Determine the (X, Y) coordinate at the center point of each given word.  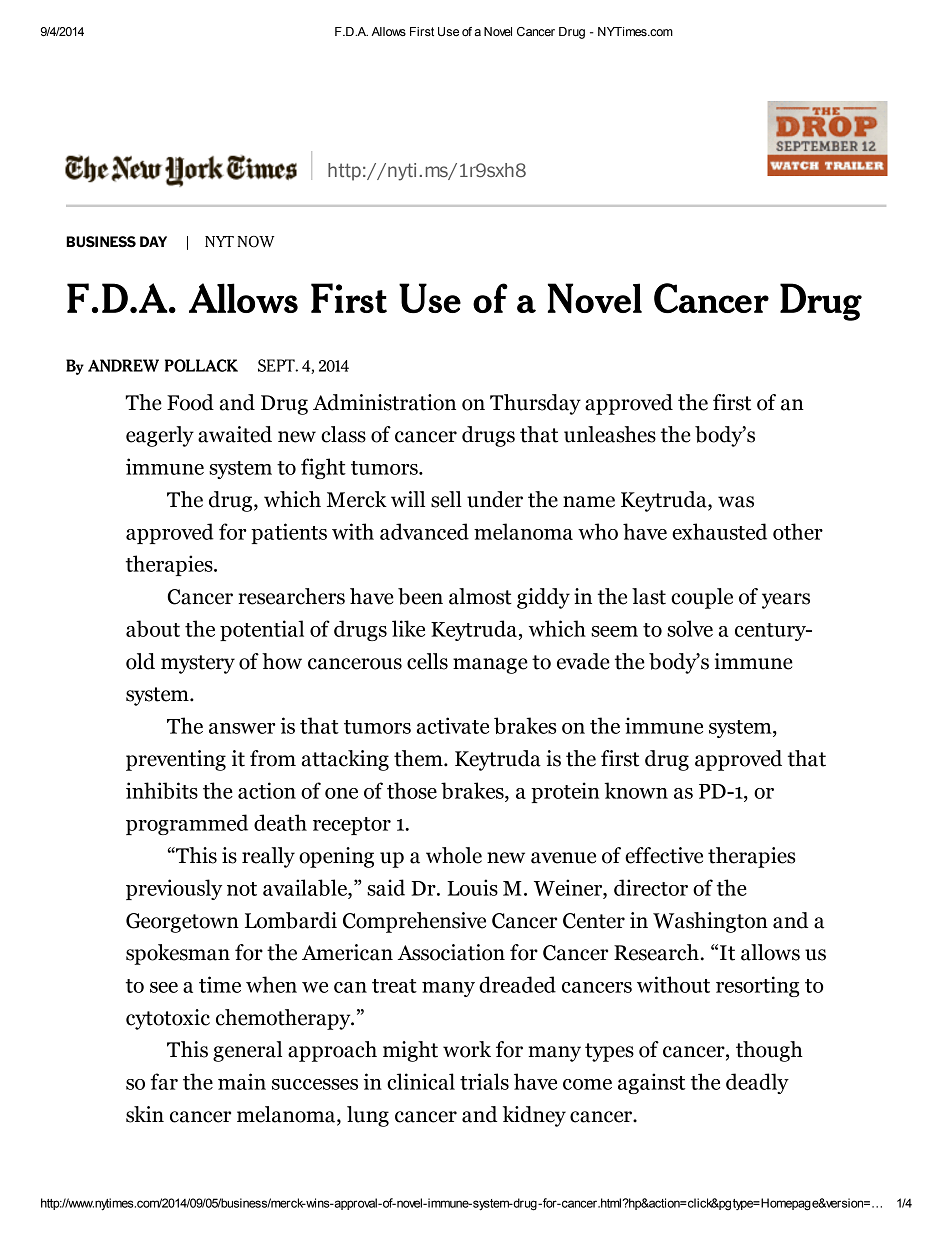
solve (690, 628)
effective (664, 855)
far (164, 1081)
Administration (384, 402)
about (153, 628)
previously (174, 889)
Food (190, 402)
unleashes (610, 434)
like (408, 628)
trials (484, 1081)
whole (454, 855)
